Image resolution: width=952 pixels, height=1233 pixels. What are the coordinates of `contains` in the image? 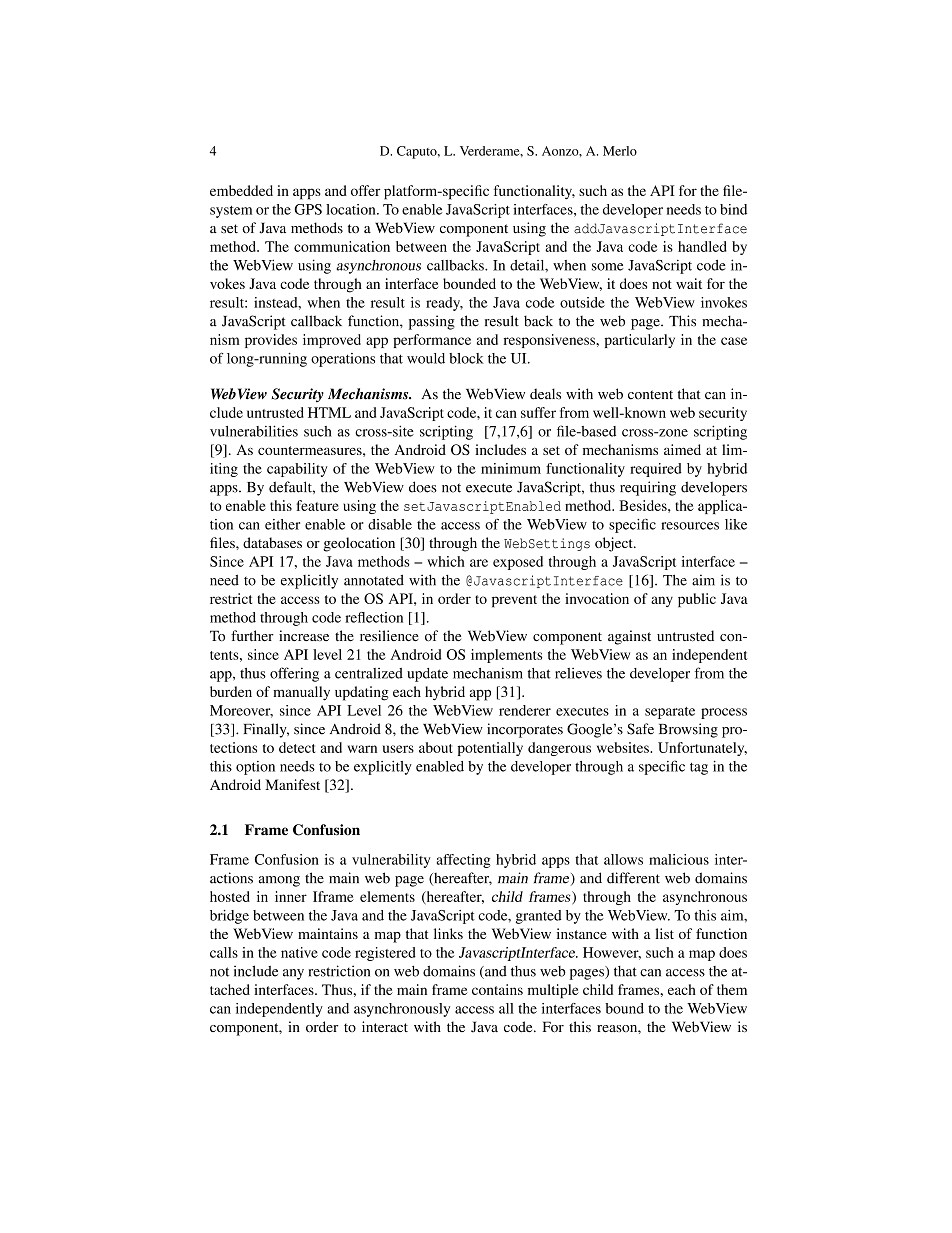 It's located at (497, 989).
